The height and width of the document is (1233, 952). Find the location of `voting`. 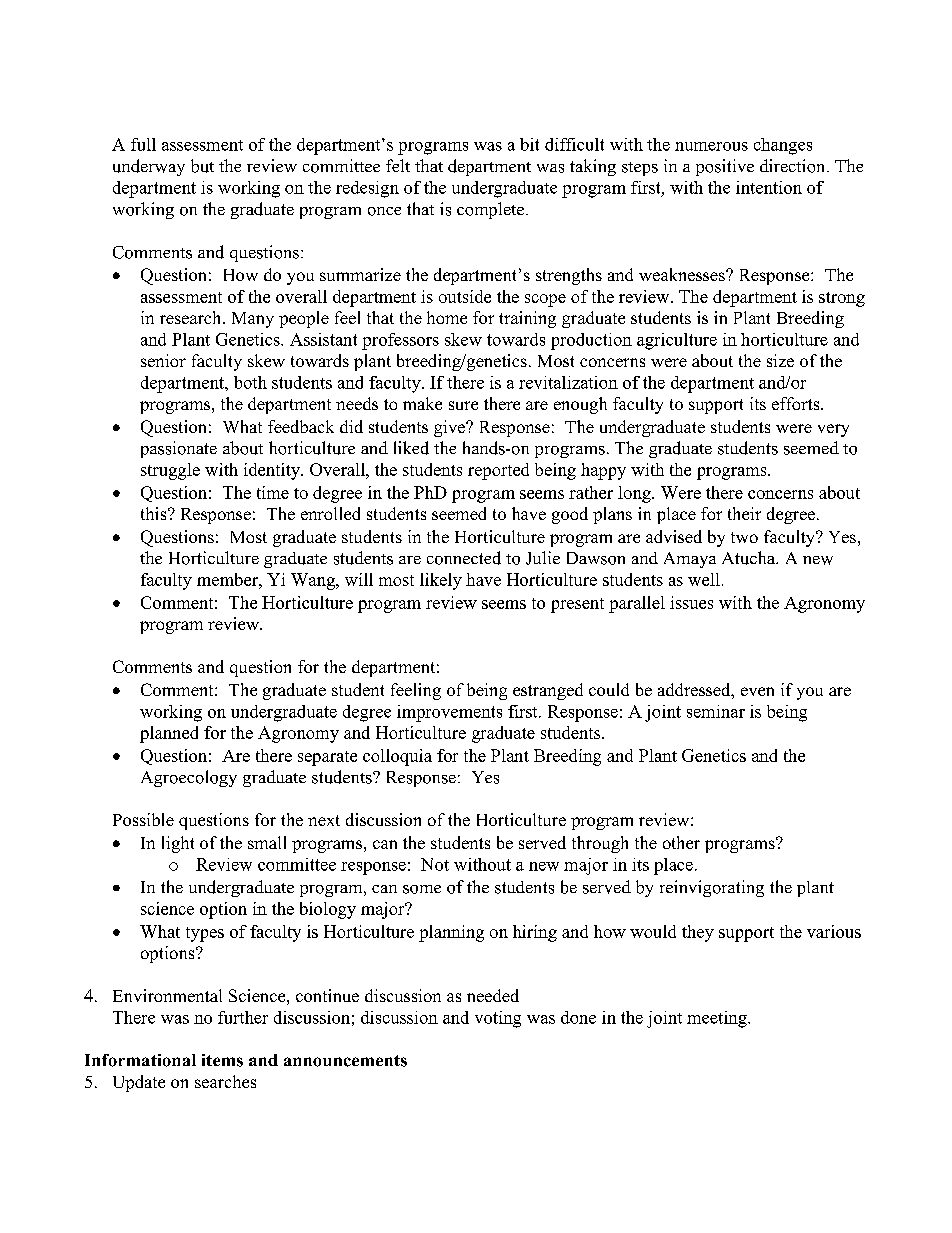

voting is located at coordinates (498, 1019).
